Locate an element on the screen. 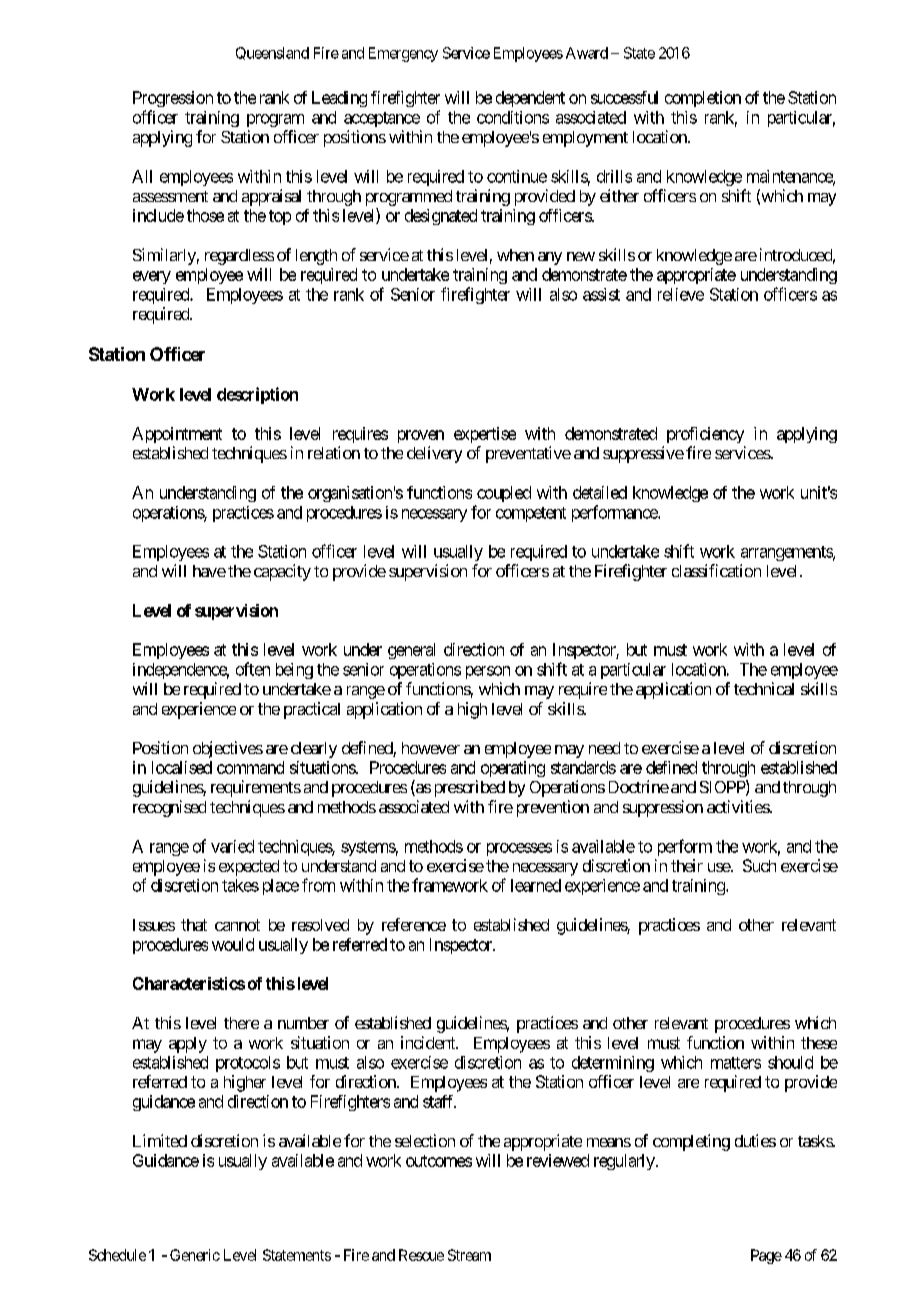 The image size is (924, 1308). completion is located at coordinates (703, 99).
